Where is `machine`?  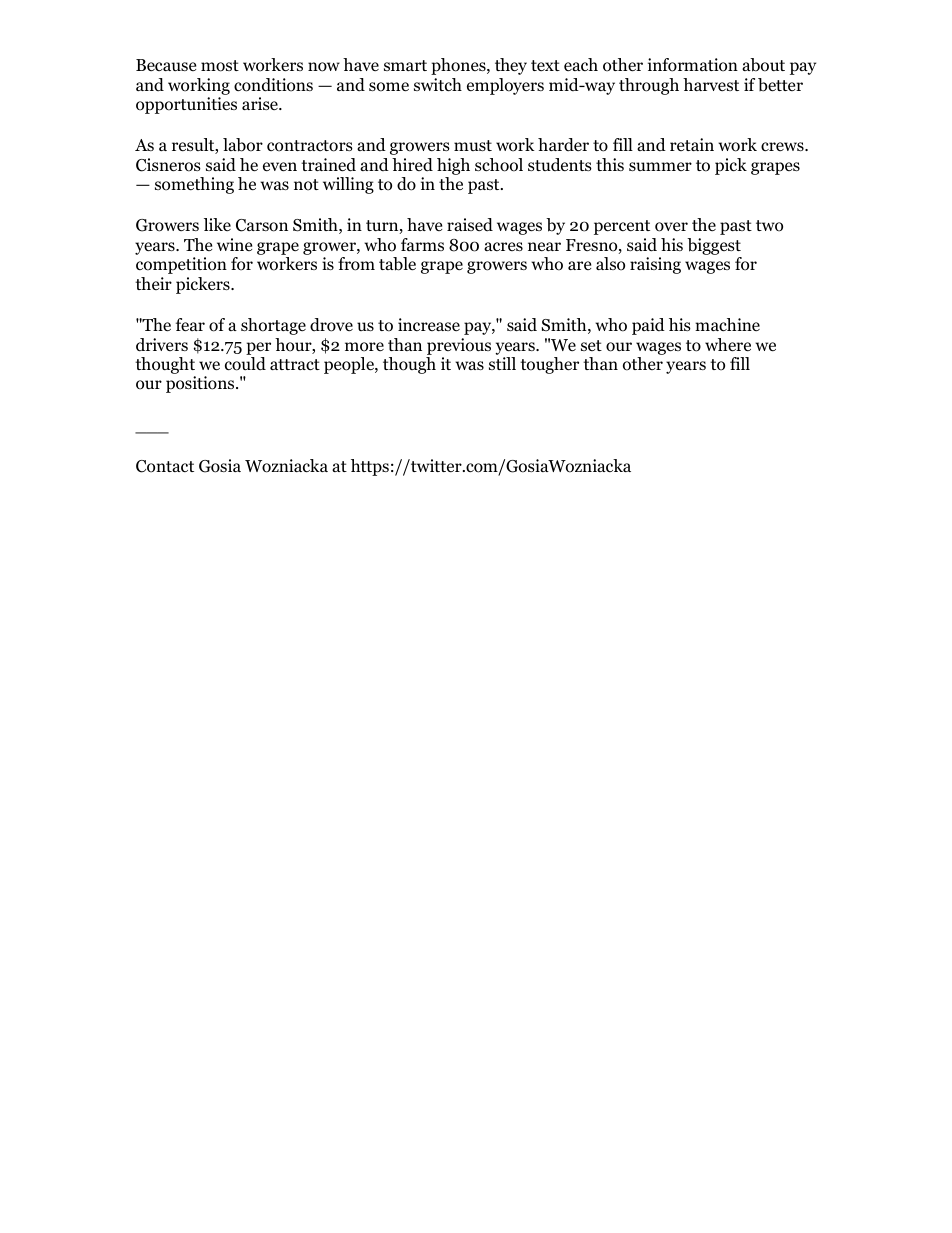 machine is located at coordinates (727, 324).
